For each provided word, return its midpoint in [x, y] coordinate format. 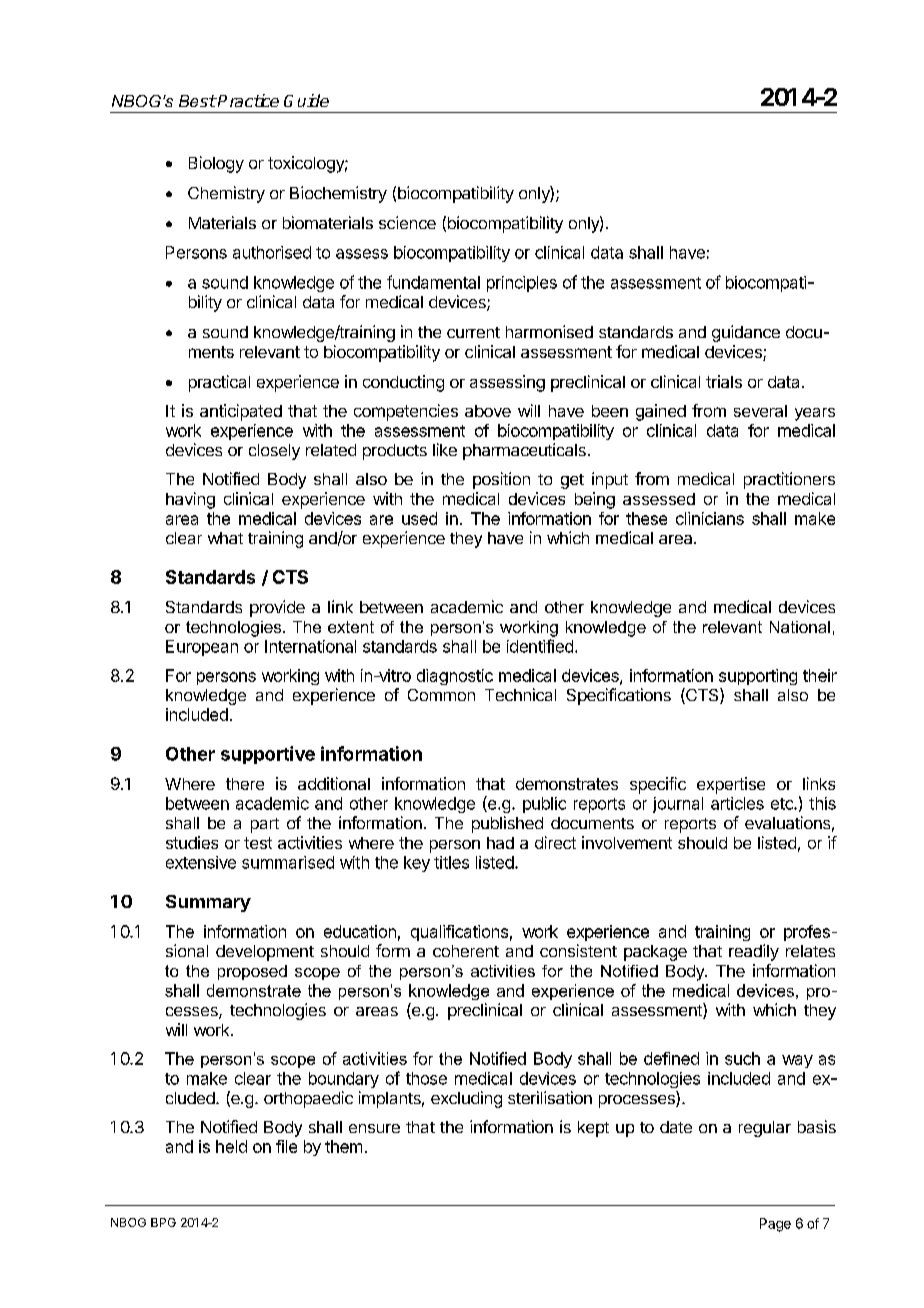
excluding [466, 1099]
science [407, 222]
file [286, 1146]
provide [277, 608]
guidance [746, 333]
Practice [247, 100]
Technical [520, 694]
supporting [758, 677]
